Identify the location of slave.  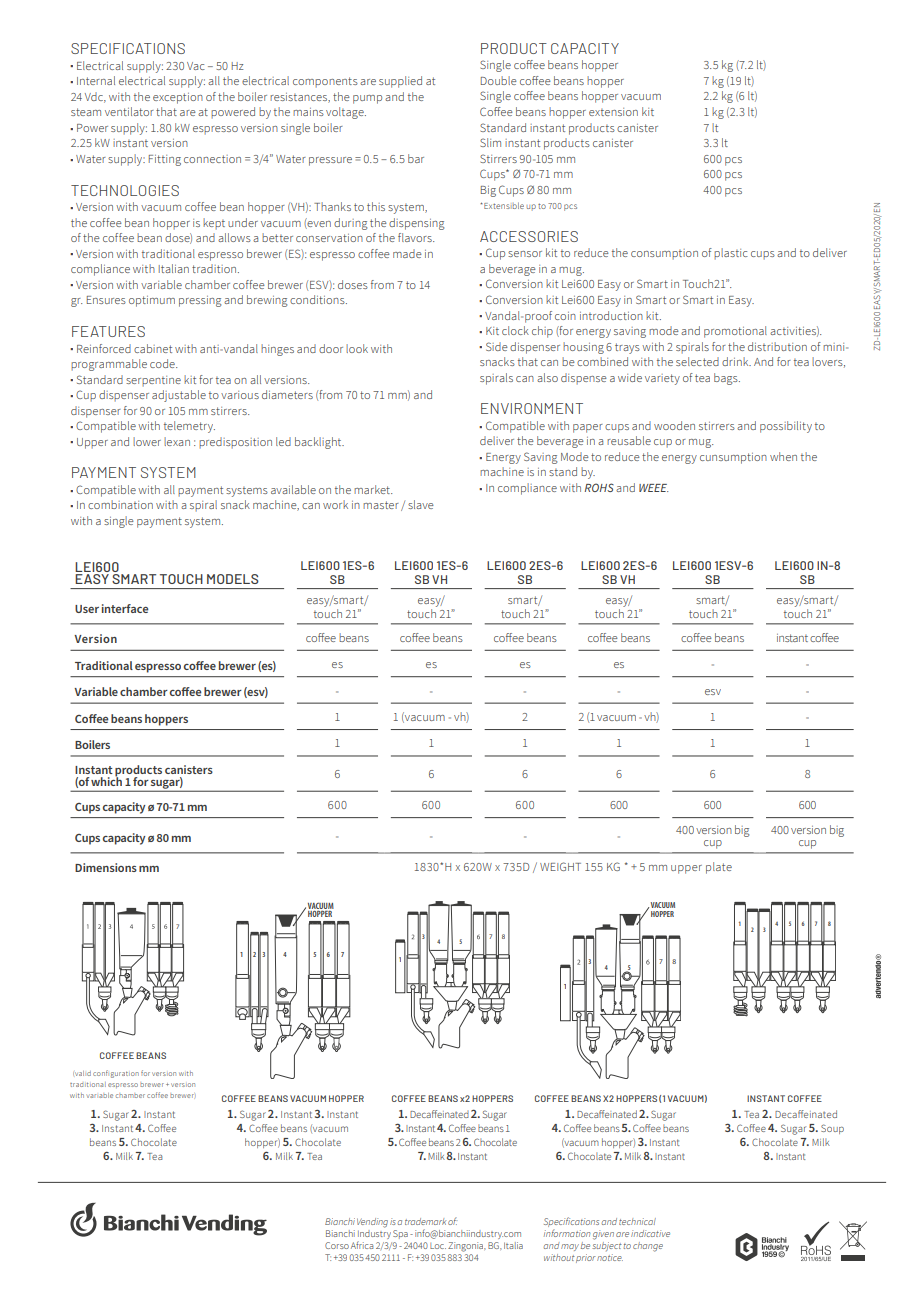
(421, 504).
